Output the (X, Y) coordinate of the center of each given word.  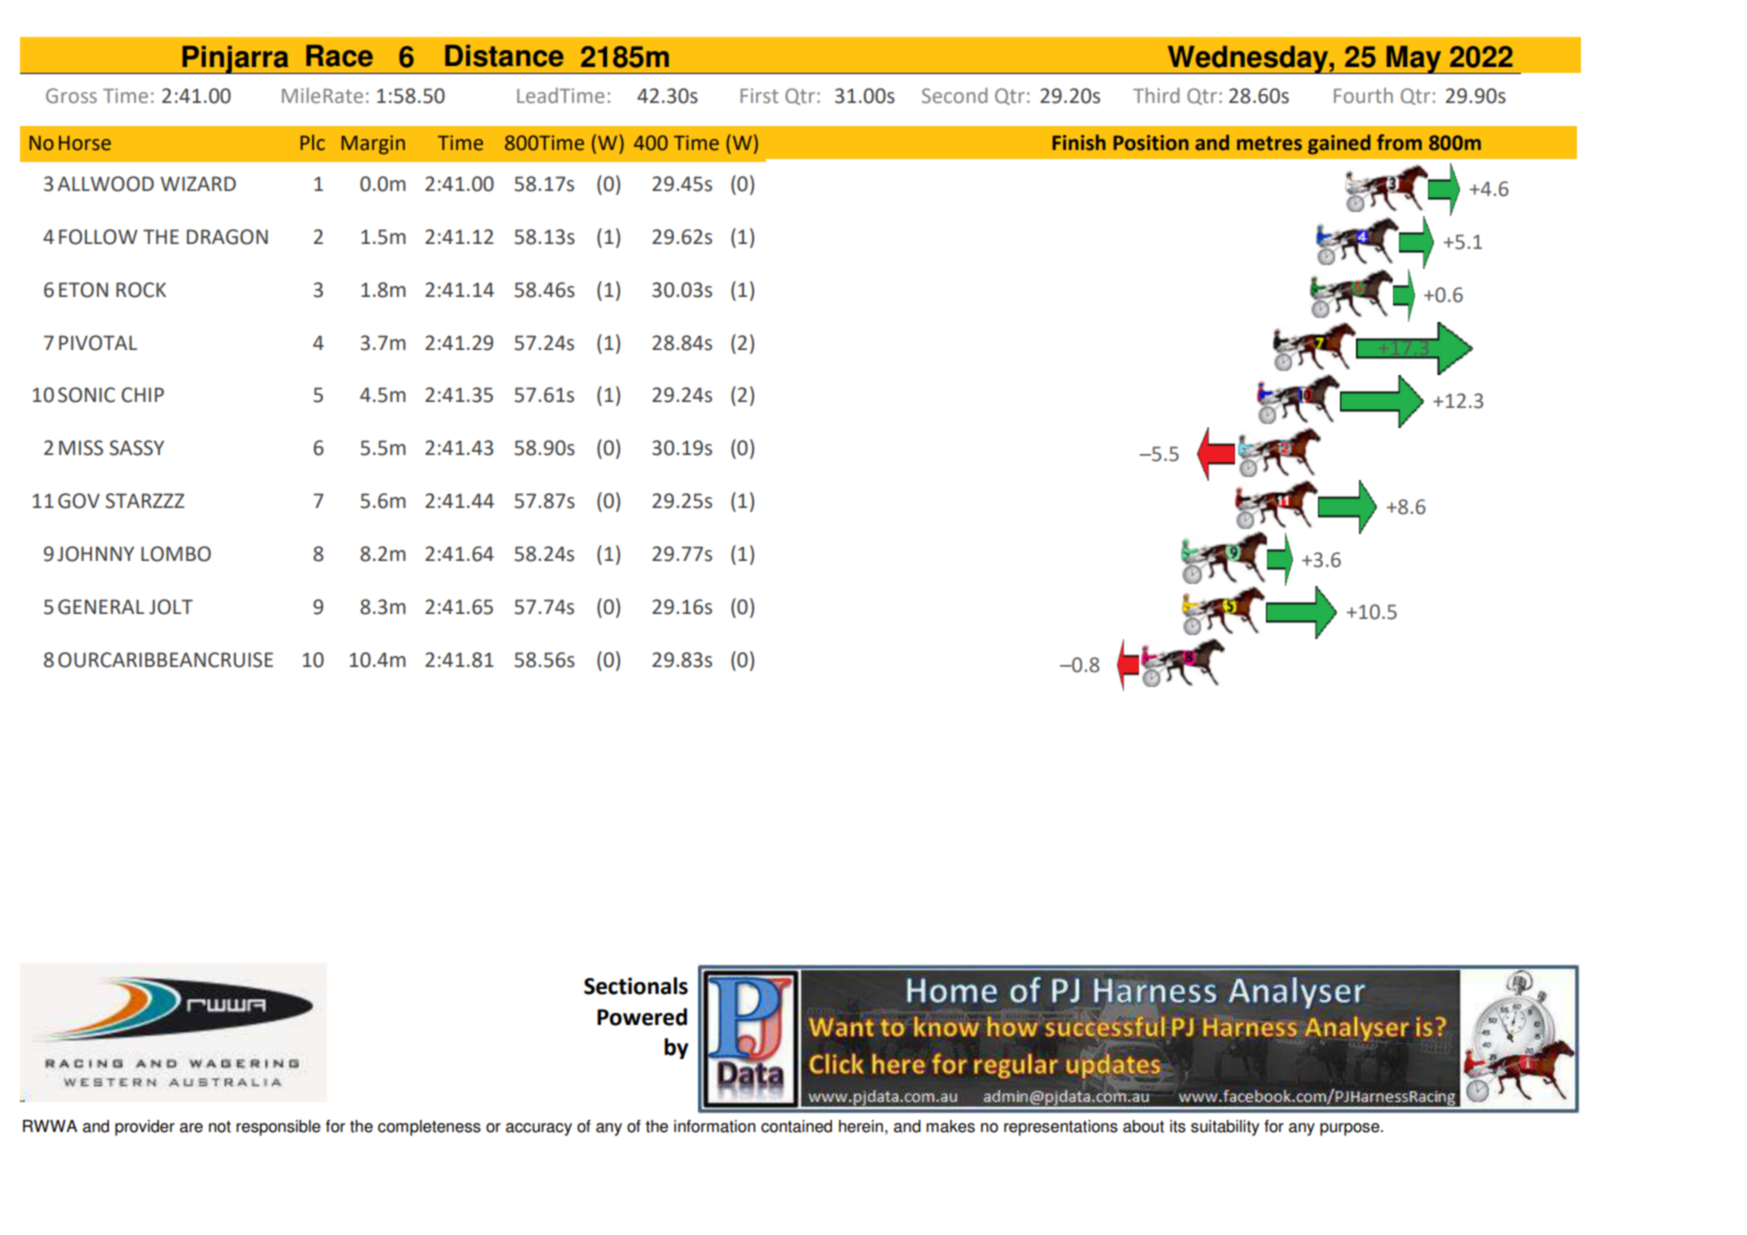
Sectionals (636, 986)
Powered (642, 1017)
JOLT (171, 607)
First (759, 95)
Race (339, 56)
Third (1156, 95)
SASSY (136, 448)
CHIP (142, 395)
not (220, 1127)
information (715, 1126)
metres (1269, 143)
